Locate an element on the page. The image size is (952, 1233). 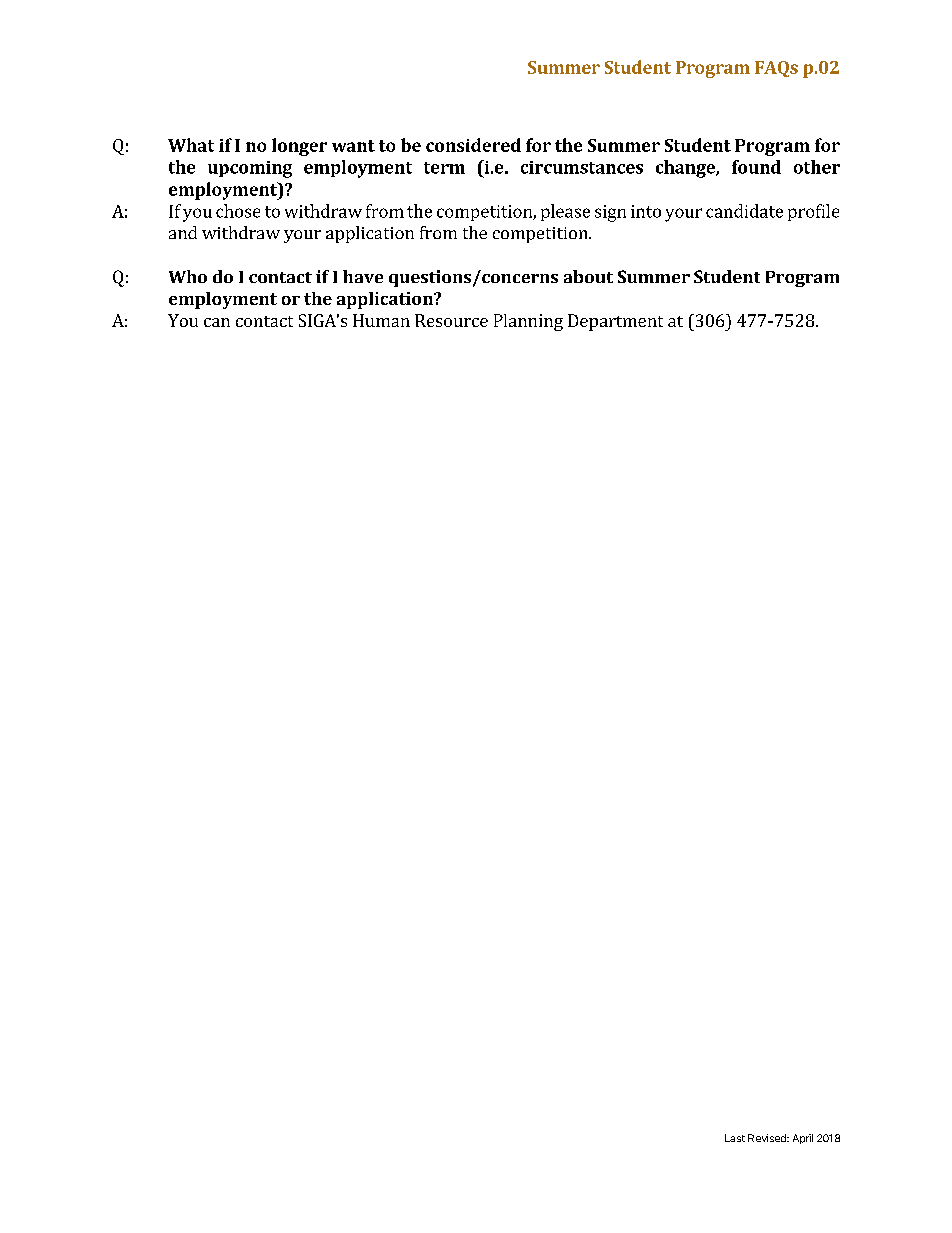
upcoming is located at coordinates (250, 169).
